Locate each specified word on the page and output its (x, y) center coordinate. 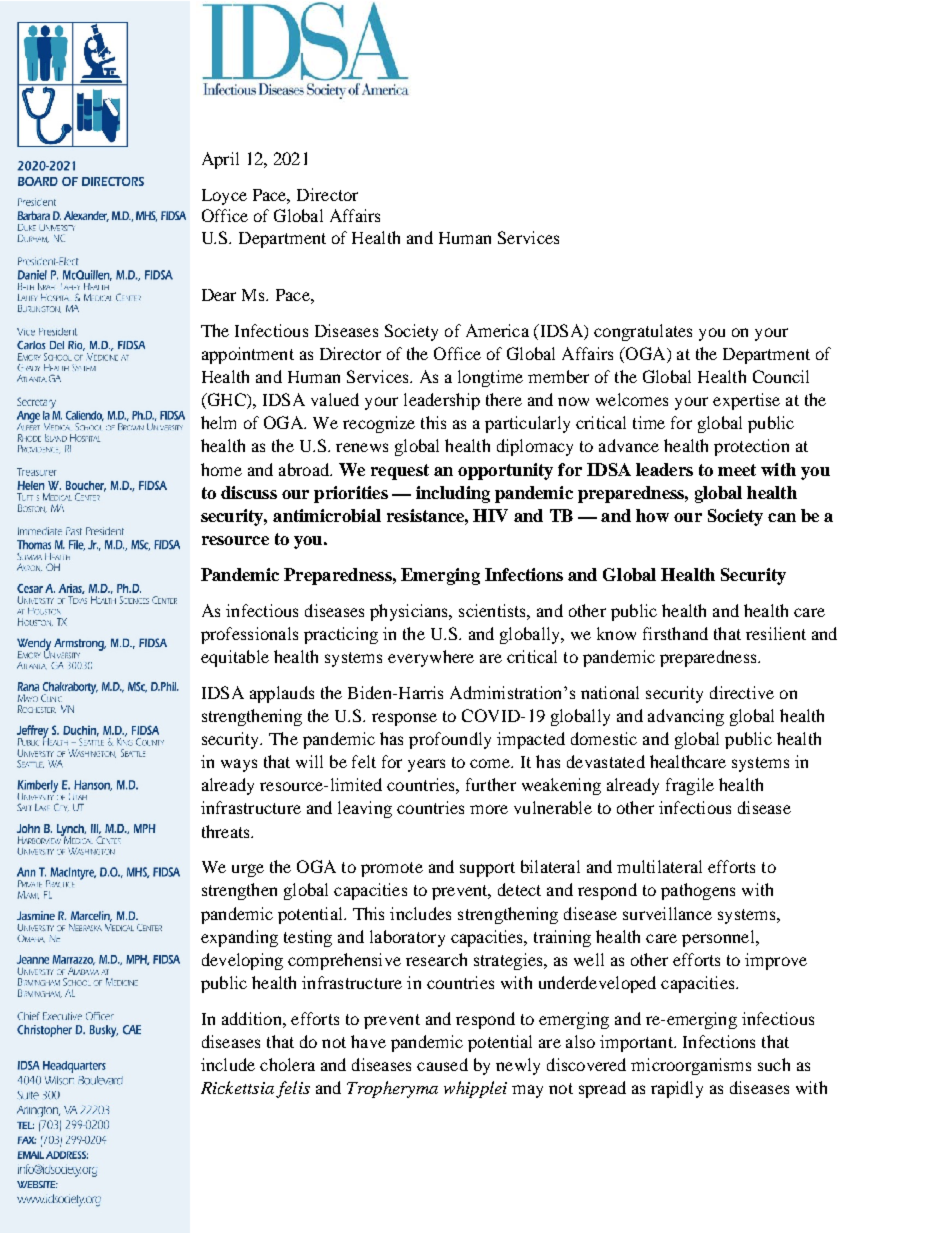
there (504, 399)
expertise (746, 401)
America (497, 330)
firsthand (675, 633)
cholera (287, 1064)
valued (335, 399)
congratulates (643, 332)
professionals (249, 635)
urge (248, 870)
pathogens (698, 891)
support (487, 869)
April (220, 160)
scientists (493, 610)
